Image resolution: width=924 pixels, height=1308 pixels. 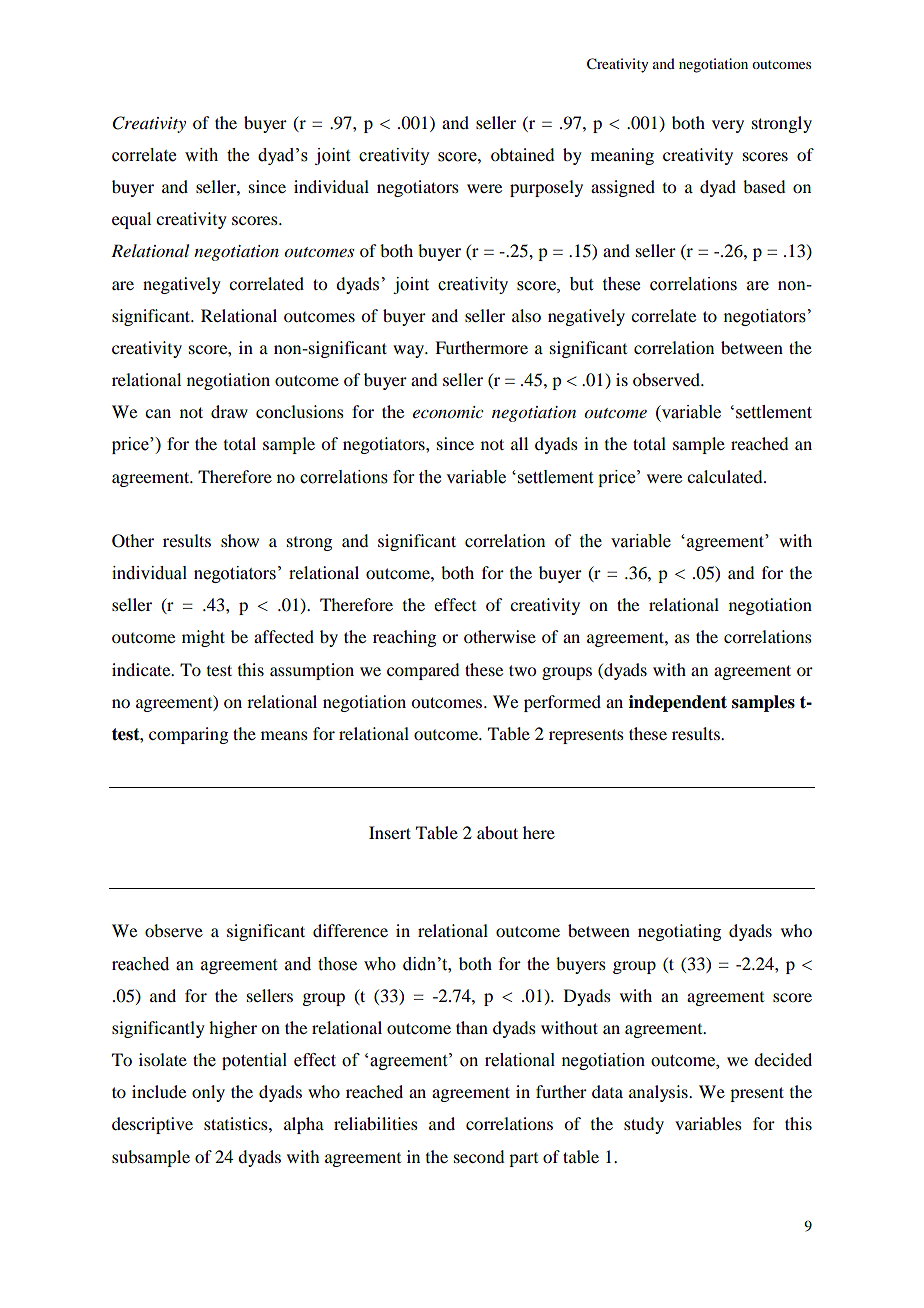 I want to click on obtained, so click(x=522, y=154).
